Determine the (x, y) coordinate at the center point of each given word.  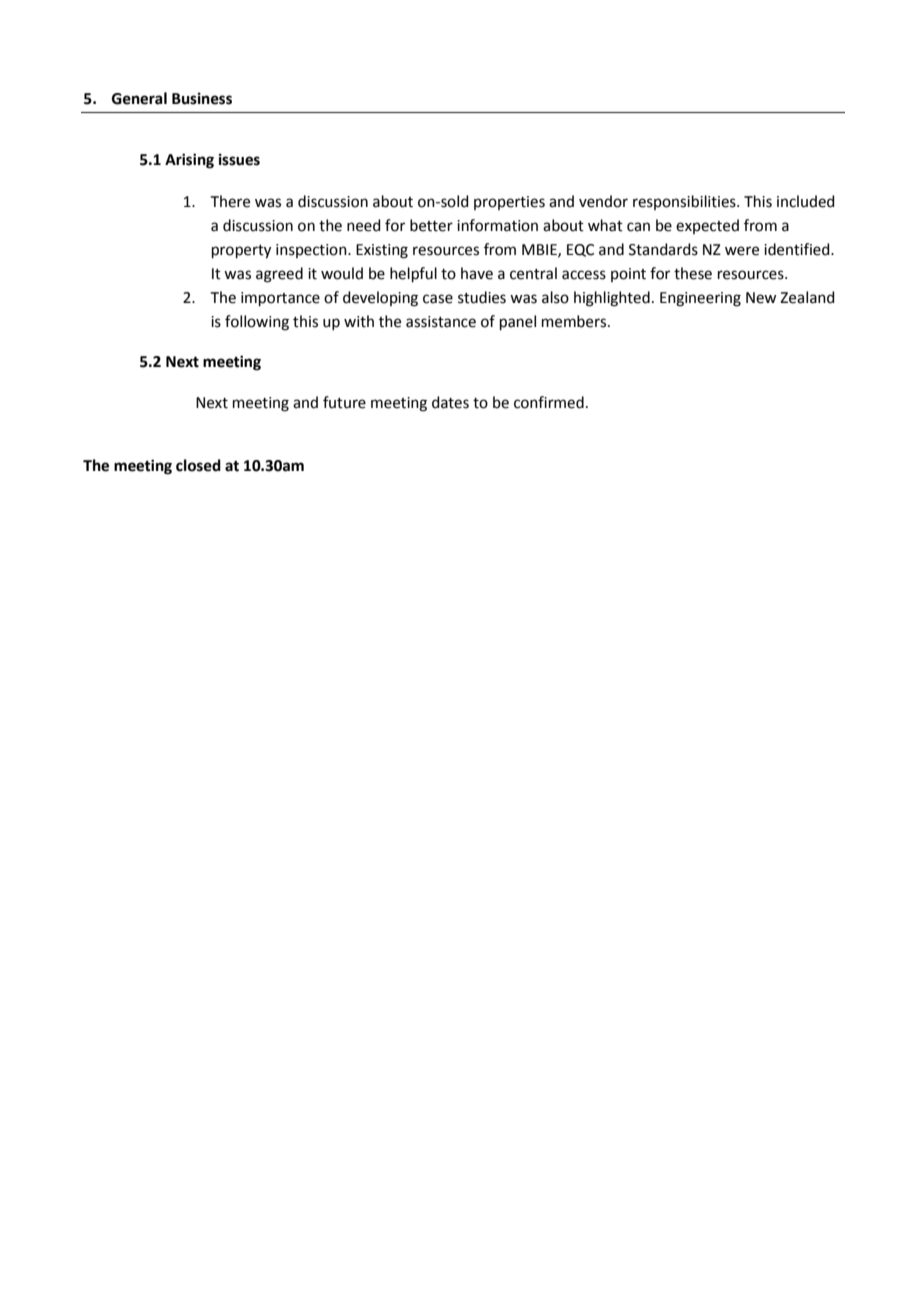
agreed (279, 275)
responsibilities (685, 202)
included (806, 201)
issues (239, 159)
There (230, 201)
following (257, 323)
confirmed (549, 402)
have (477, 273)
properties (509, 203)
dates (450, 402)
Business (202, 98)
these (693, 273)
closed (198, 465)
